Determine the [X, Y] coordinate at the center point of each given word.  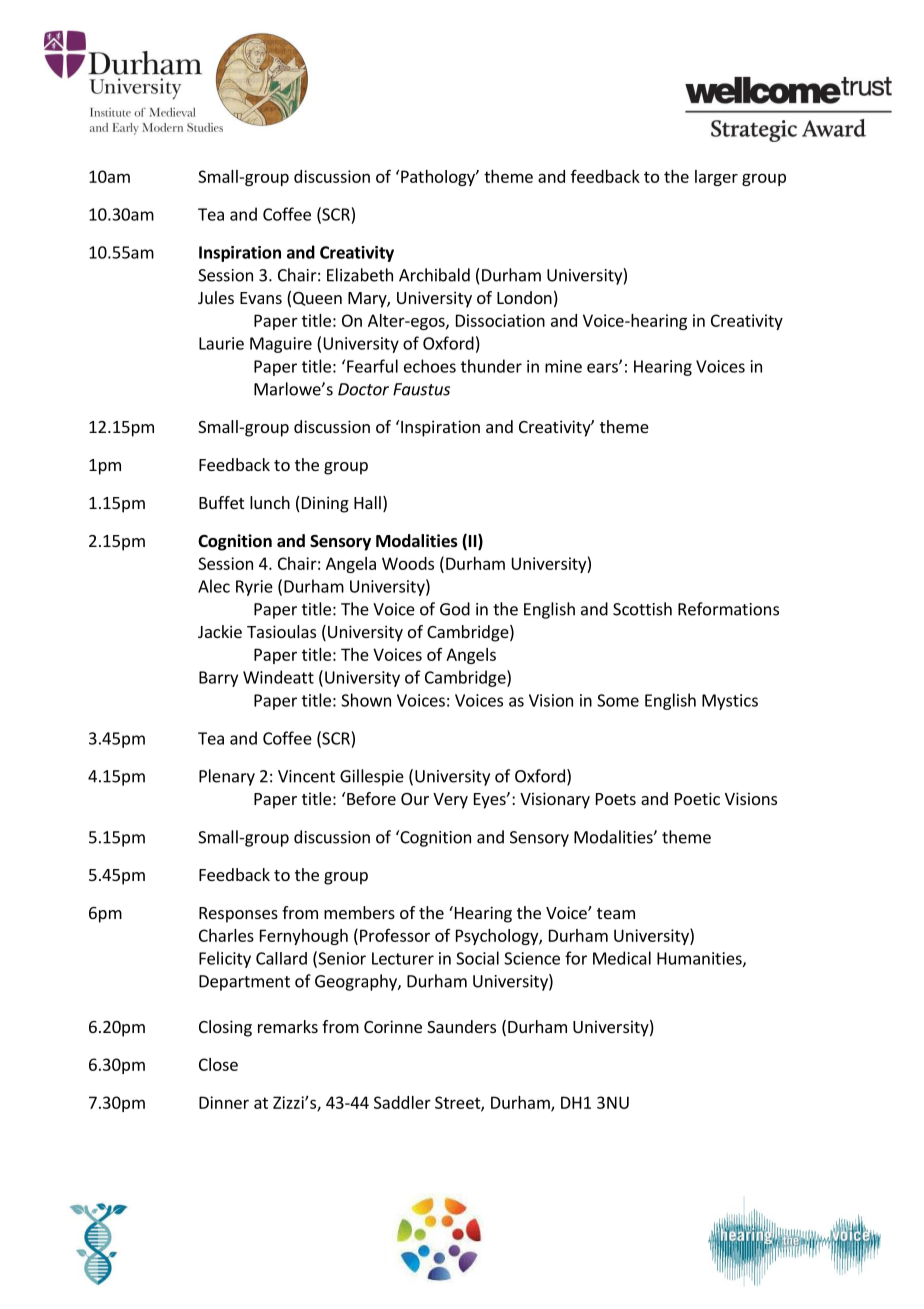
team [616, 913]
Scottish [642, 609]
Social [477, 958]
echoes [430, 366]
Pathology [439, 178]
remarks [288, 1026]
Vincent [306, 776]
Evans [261, 298]
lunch [270, 502]
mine [563, 366]
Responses [238, 915]
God [455, 609]
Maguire [281, 345]
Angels [471, 656]
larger [716, 178]
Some [618, 700]
